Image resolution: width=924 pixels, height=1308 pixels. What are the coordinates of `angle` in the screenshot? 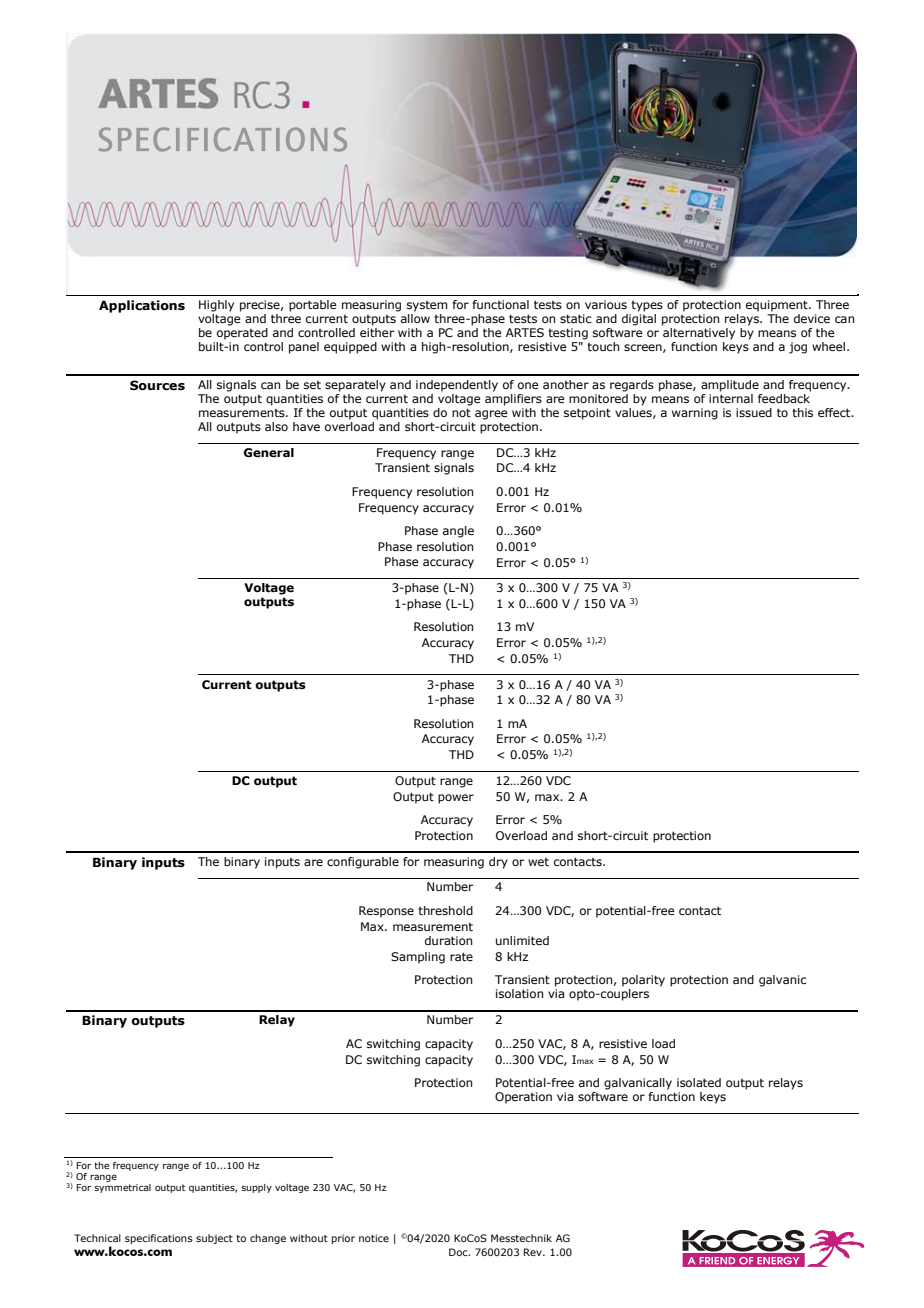 It's located at (458, 532).
